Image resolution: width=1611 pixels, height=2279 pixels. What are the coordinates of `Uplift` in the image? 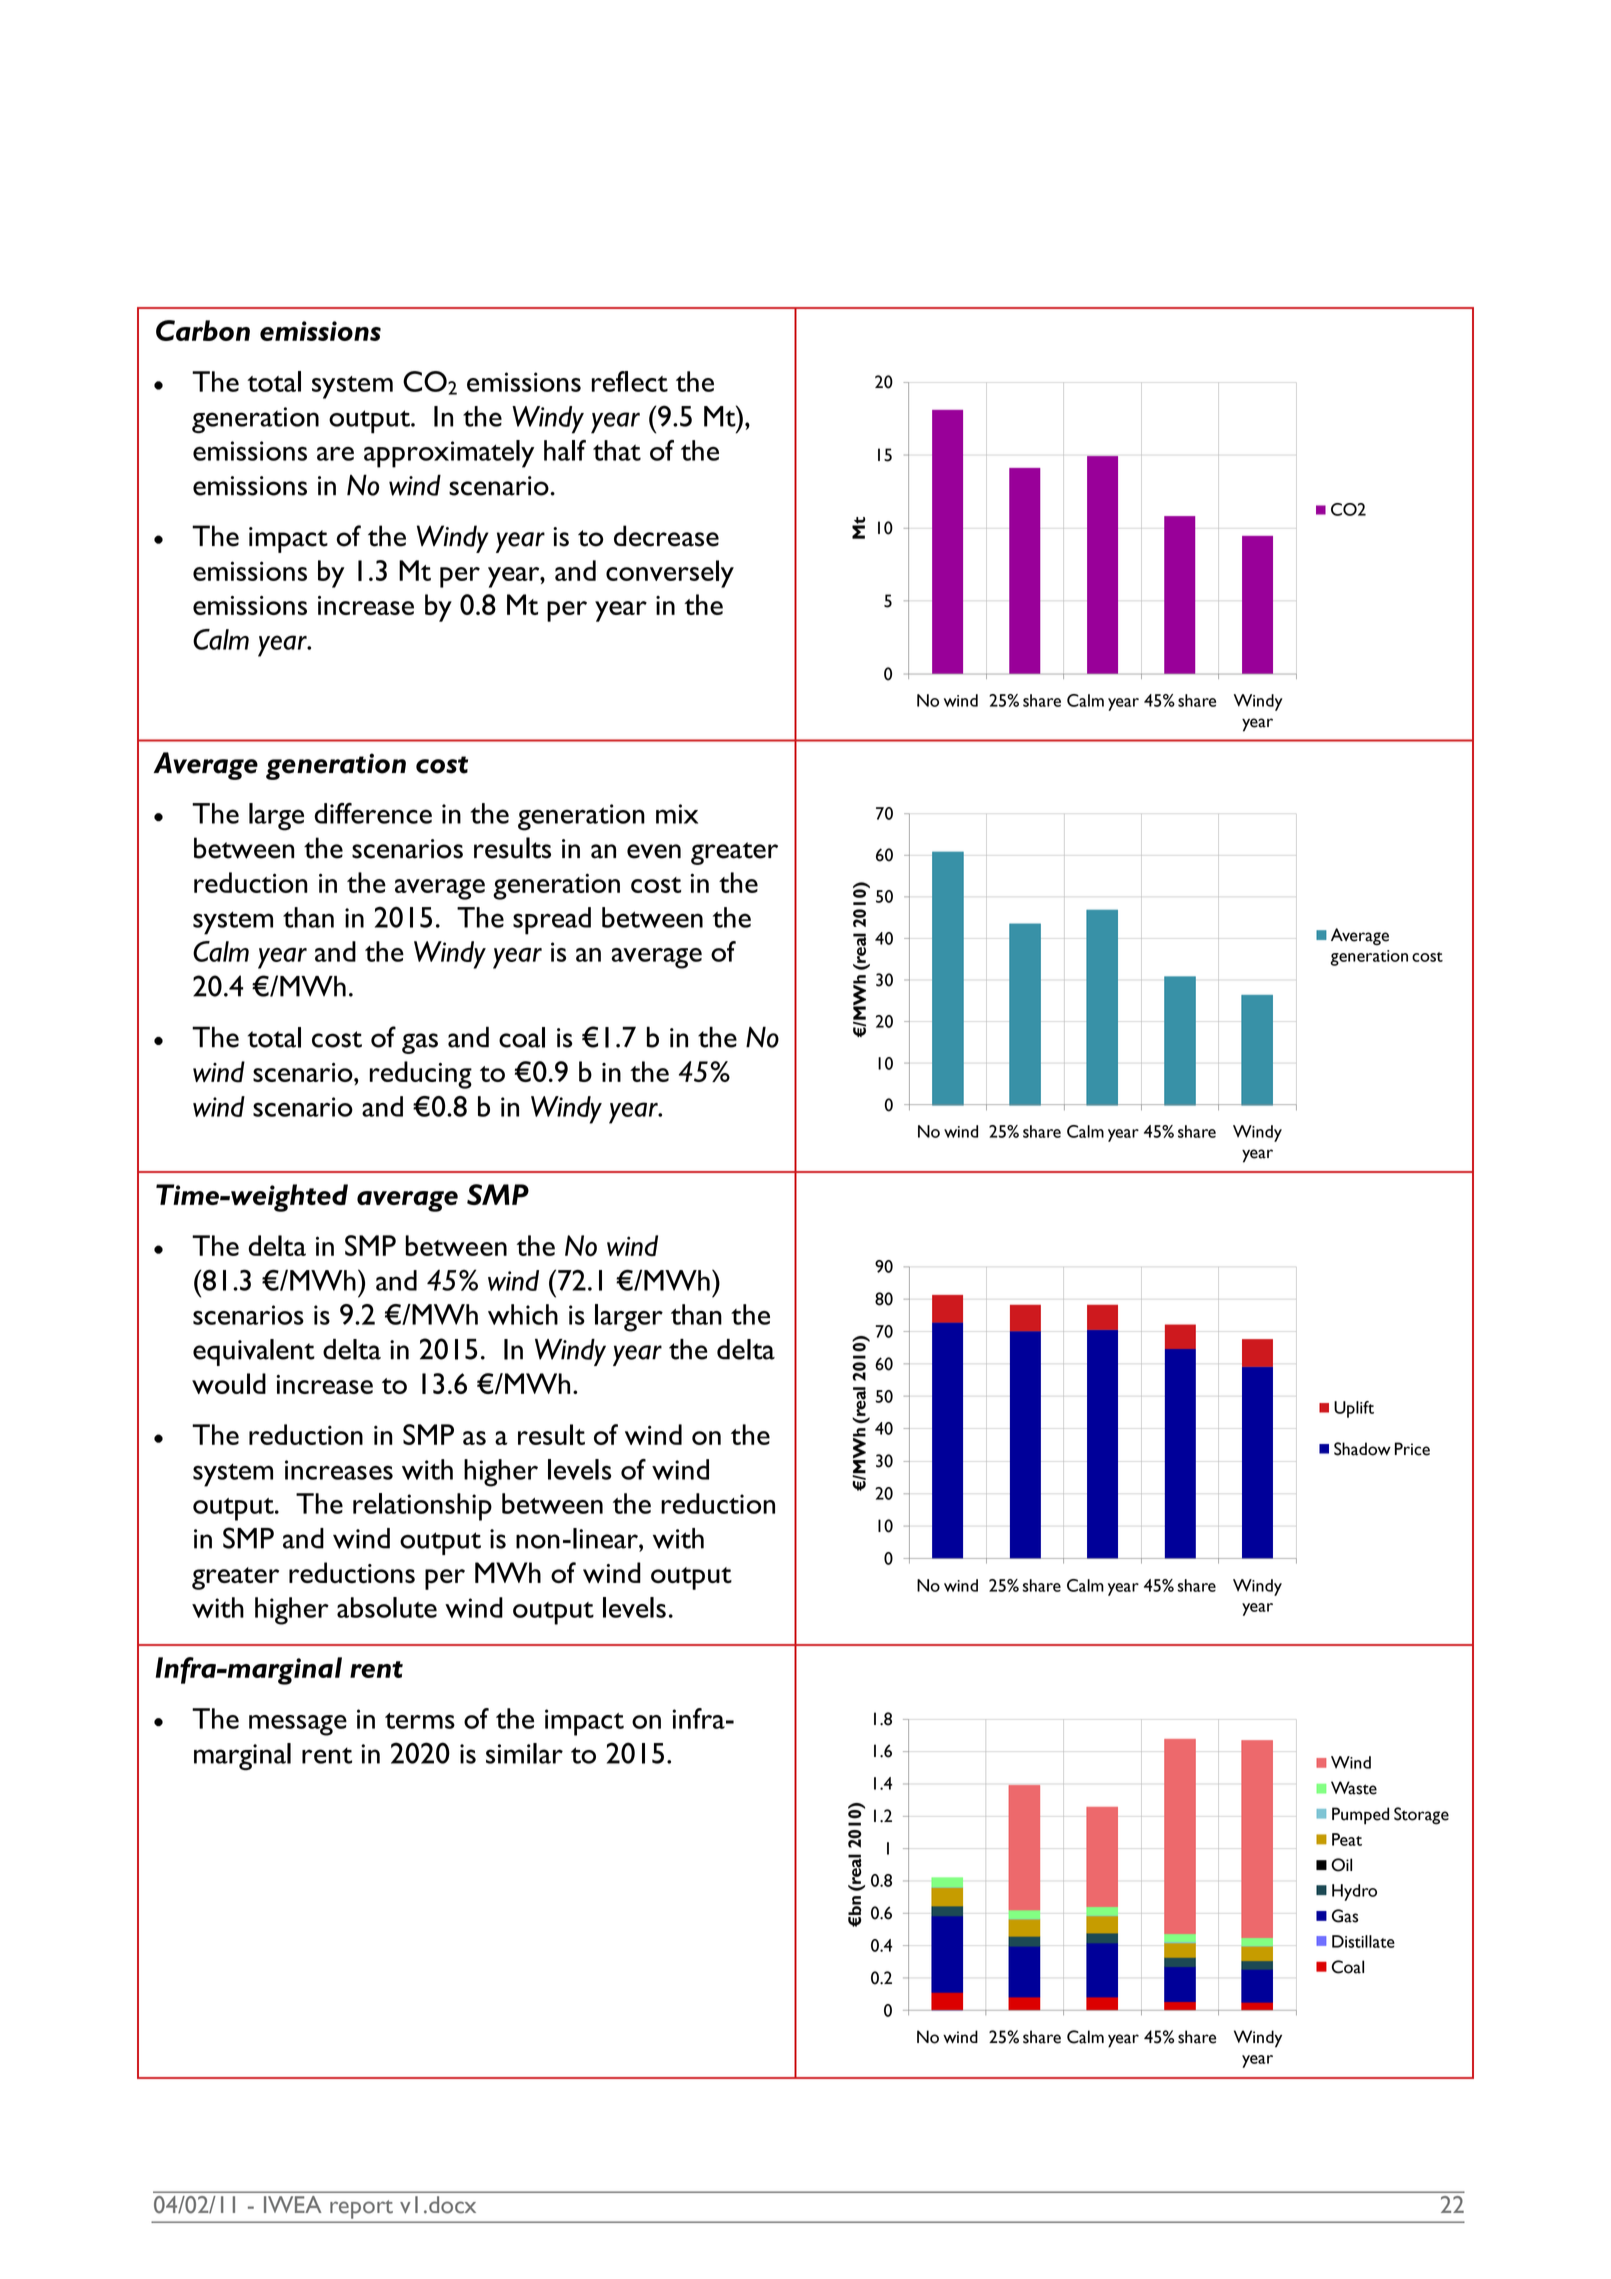 It's located at (1354, 1409).
